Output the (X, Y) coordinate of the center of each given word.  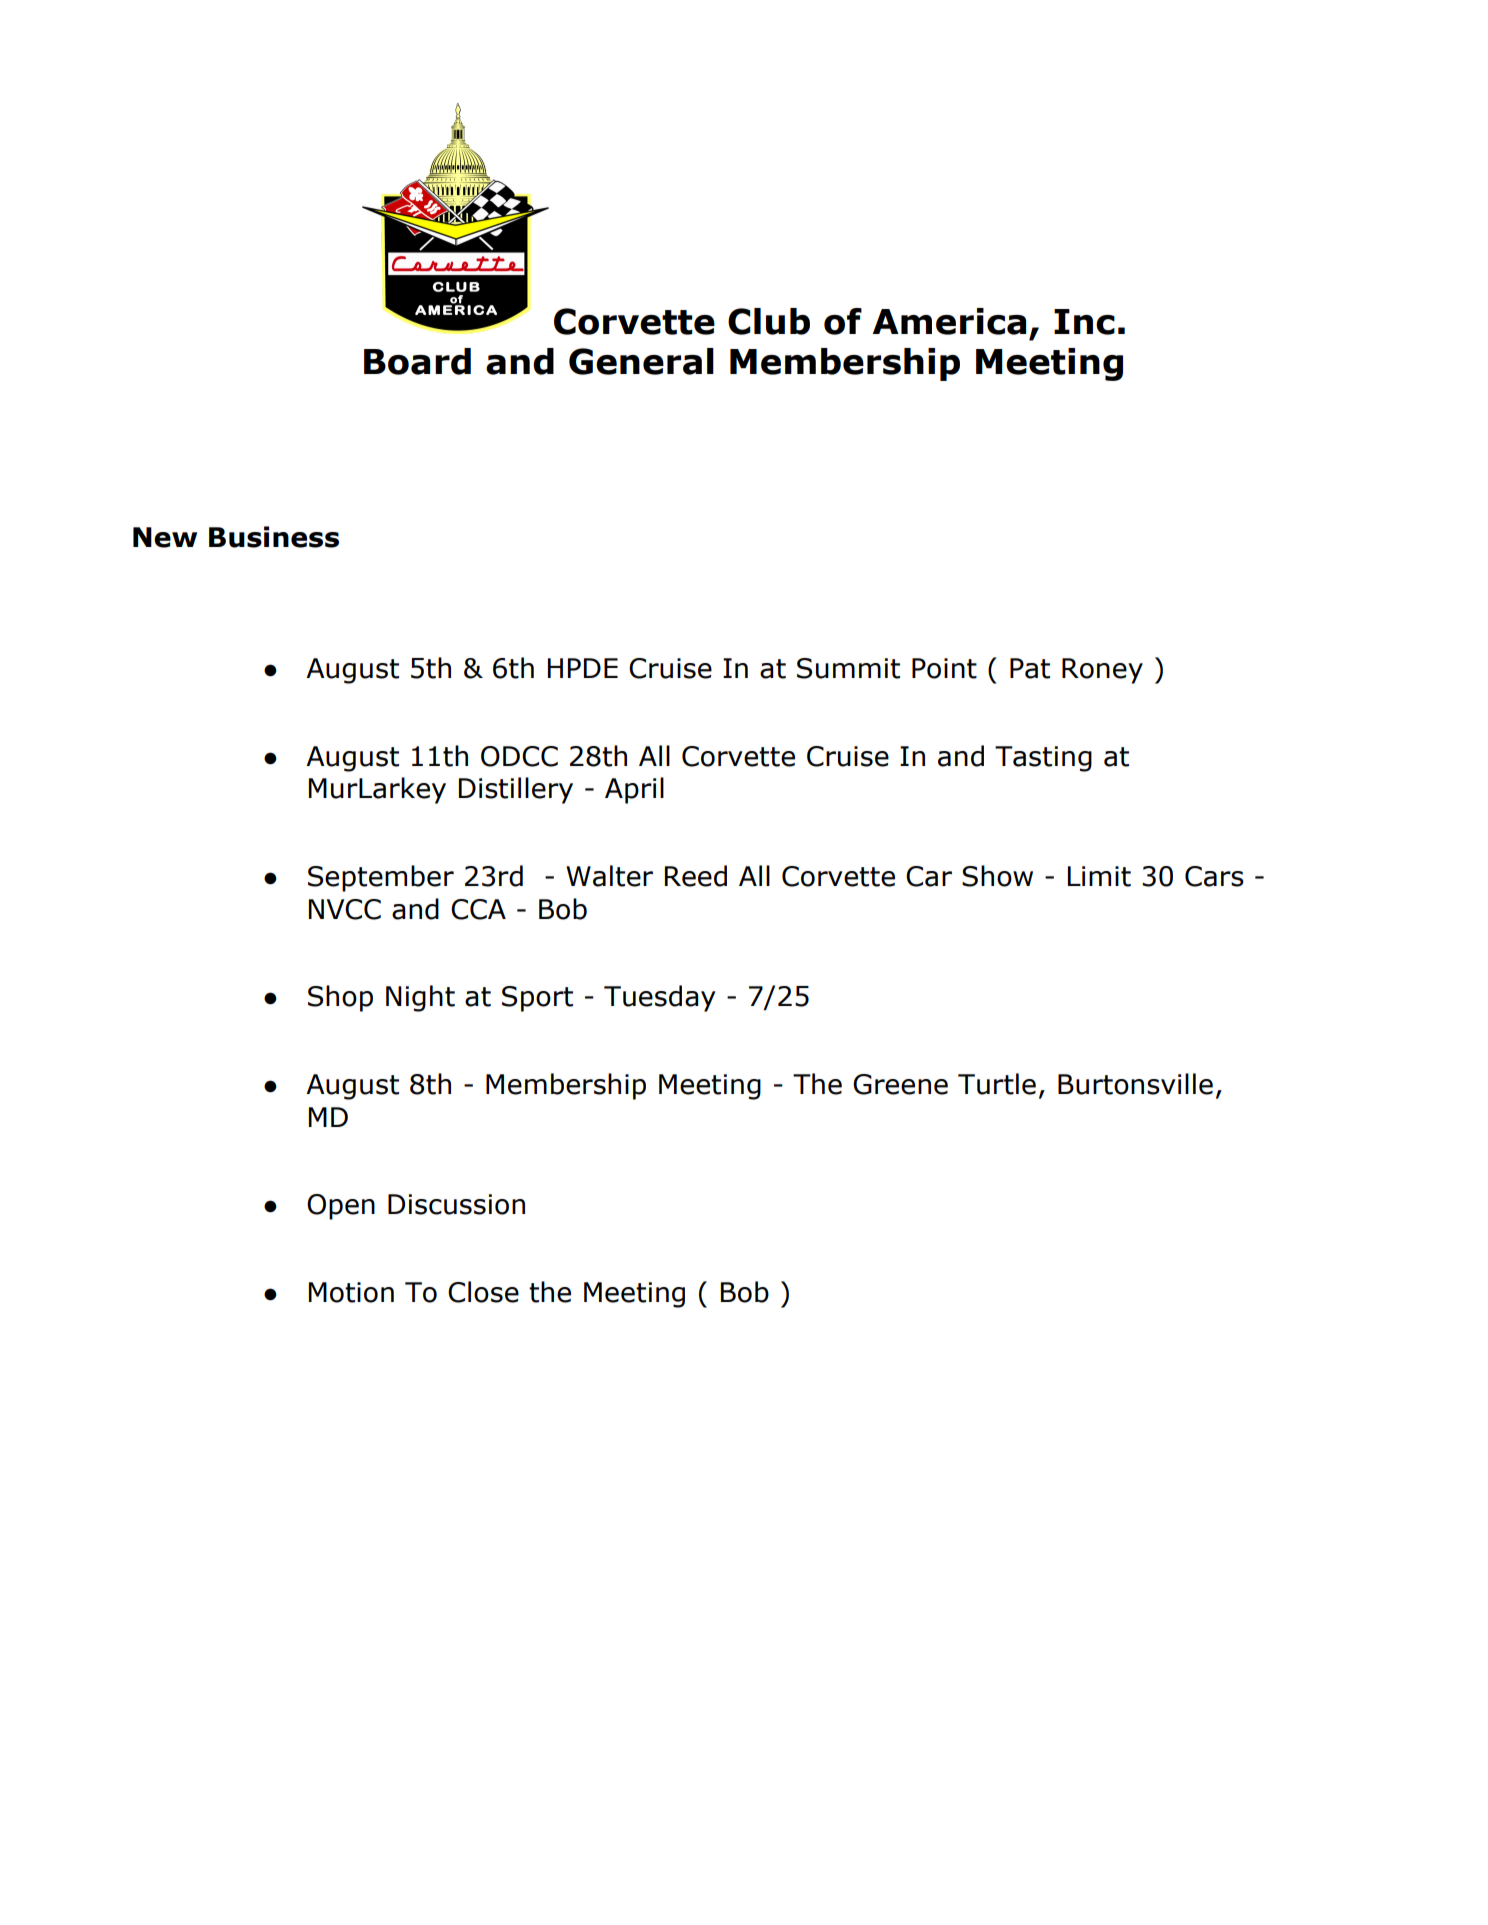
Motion (351, 1292)
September (381, 878)
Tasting (1043, 759)
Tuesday (660, 998)
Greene (900, 1084)
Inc (1084, 322)
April (634, 790)
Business (274, 537)
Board (417, 361)
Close (483, 1292)
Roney (1102, 671)
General (641, 361)
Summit (848, 668)
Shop (340, 998)
